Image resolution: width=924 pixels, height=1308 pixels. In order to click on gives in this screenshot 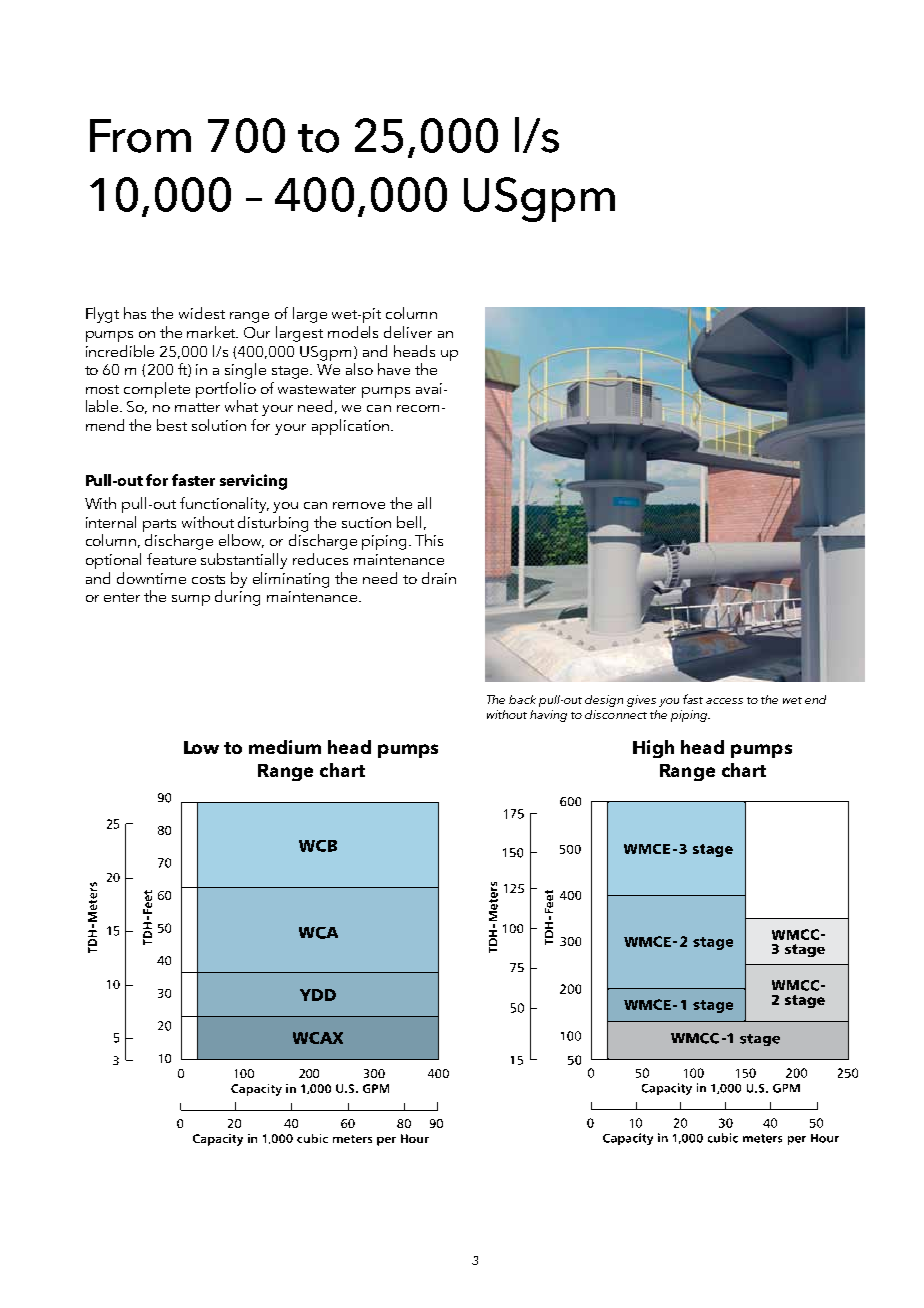, I will do `click(641, 701)`.
